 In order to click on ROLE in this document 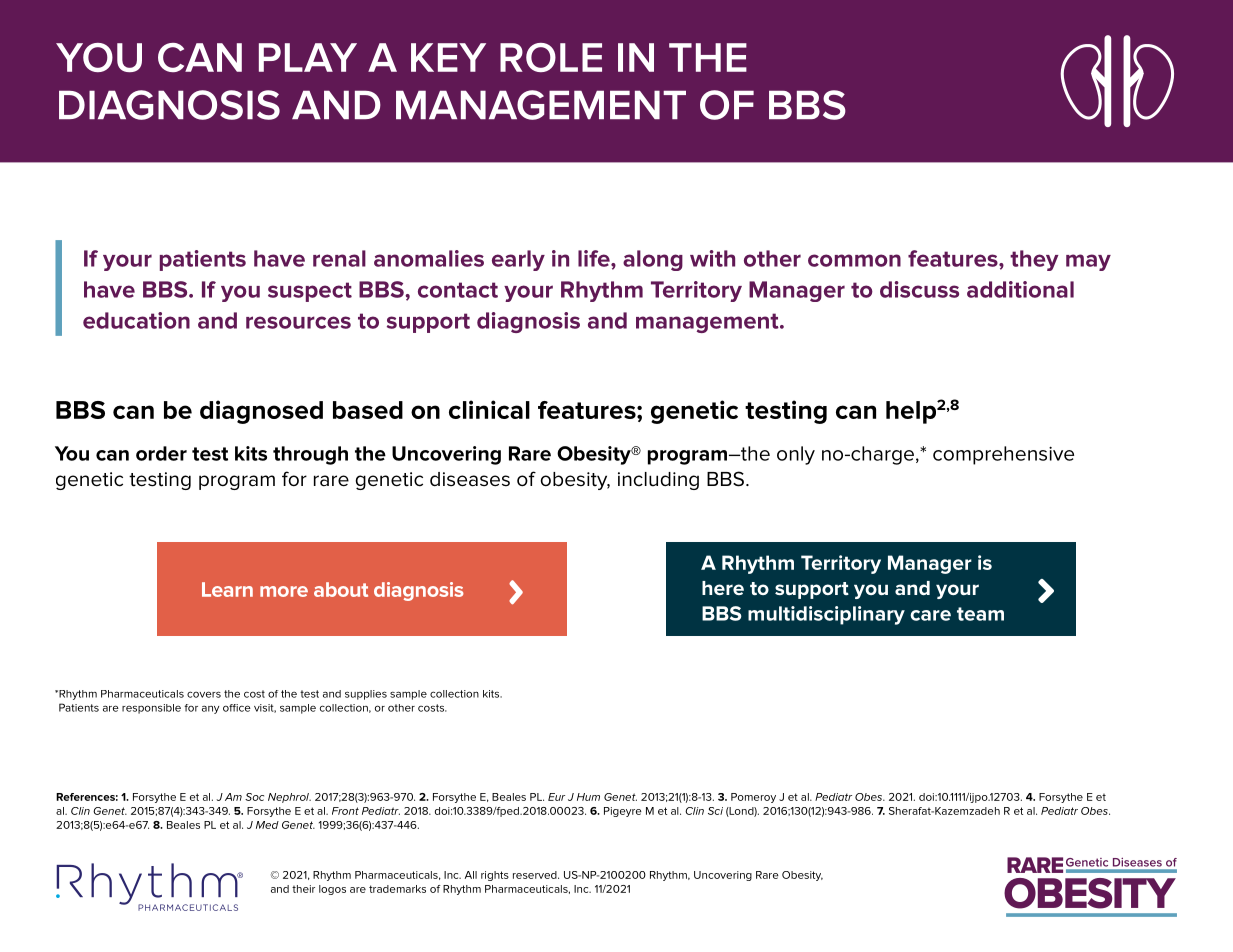, I will do `click(551, 57)`.
